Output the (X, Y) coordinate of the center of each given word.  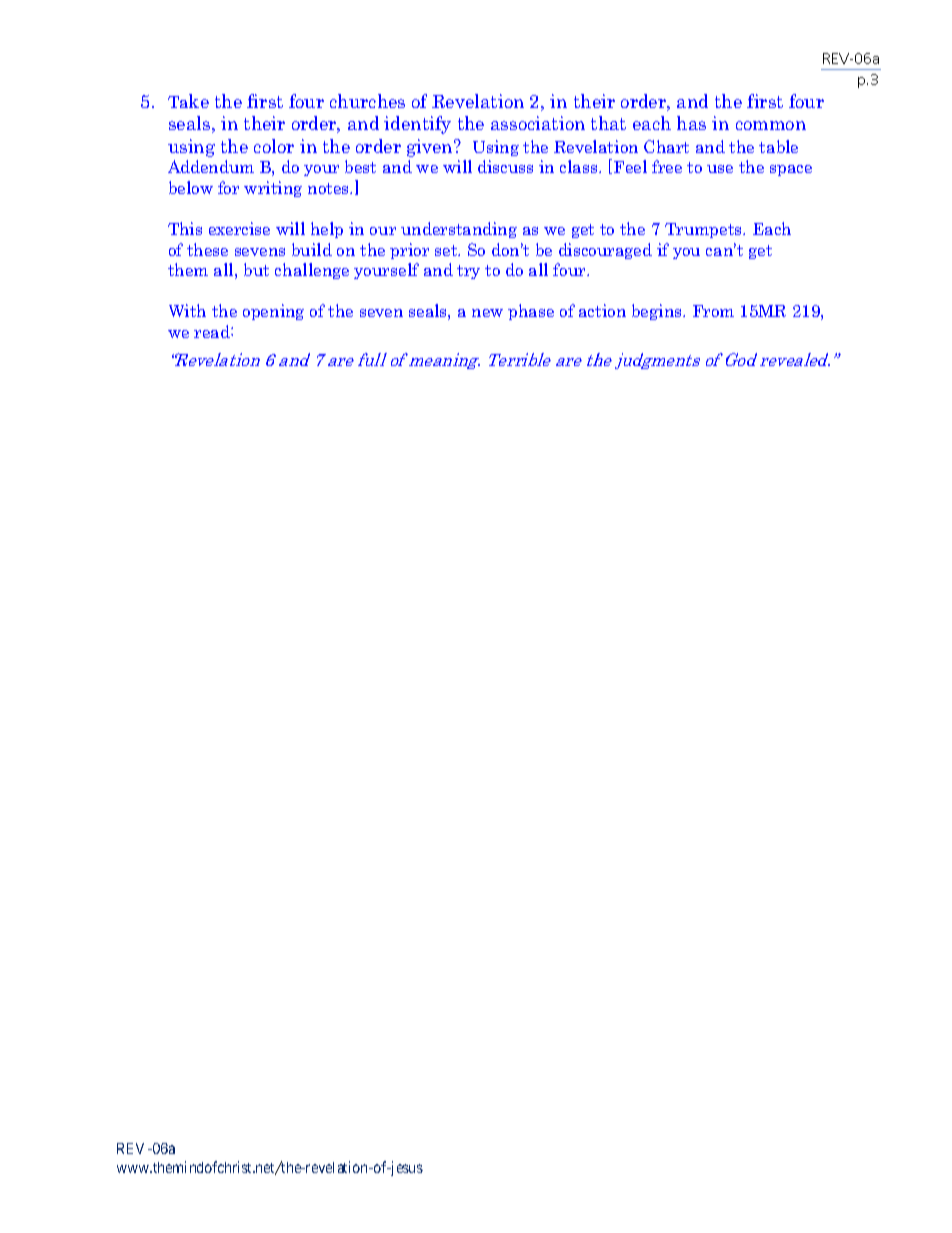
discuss (505, 166)
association (538, 123)
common (771, 125)
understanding (459, 230)
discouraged (605, 251)
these (207, 249)
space (791, 170)
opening (273, 312)
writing (273, 189)
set (447, 250)
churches (367, 101)
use (720, 169)
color (274, 146)
